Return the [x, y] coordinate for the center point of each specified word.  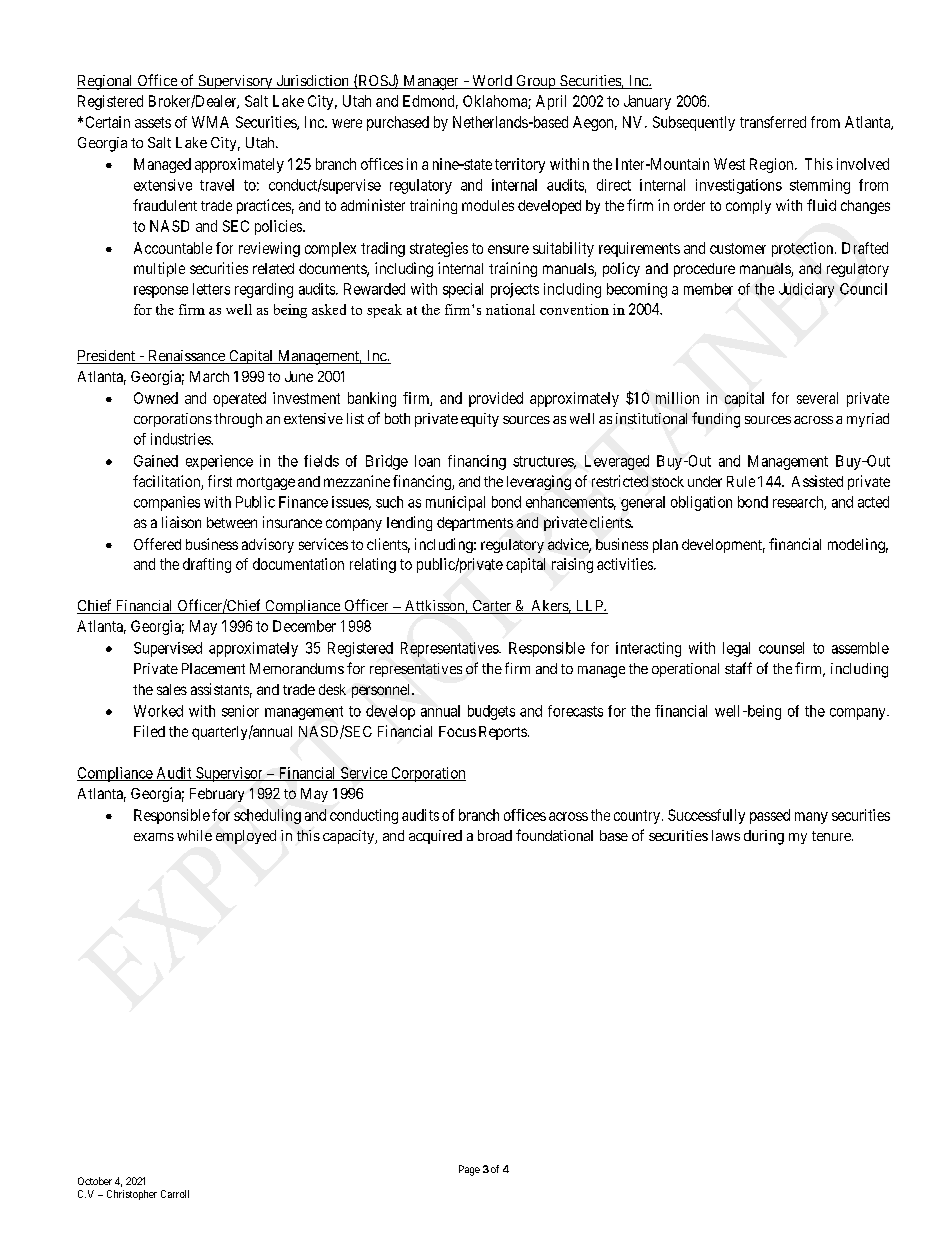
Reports [503, 733]
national [510, 309]
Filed [149, 731]
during [764, 837]
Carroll [175, 1194]
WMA [210, 122]
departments [475, 524]
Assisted [817, 481]
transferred [773, 122]
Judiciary [806, 290]
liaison [181, 522]
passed [770, 816]
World [492, 82]
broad [495, 835]
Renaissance [186, 357]
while [194, 835]
